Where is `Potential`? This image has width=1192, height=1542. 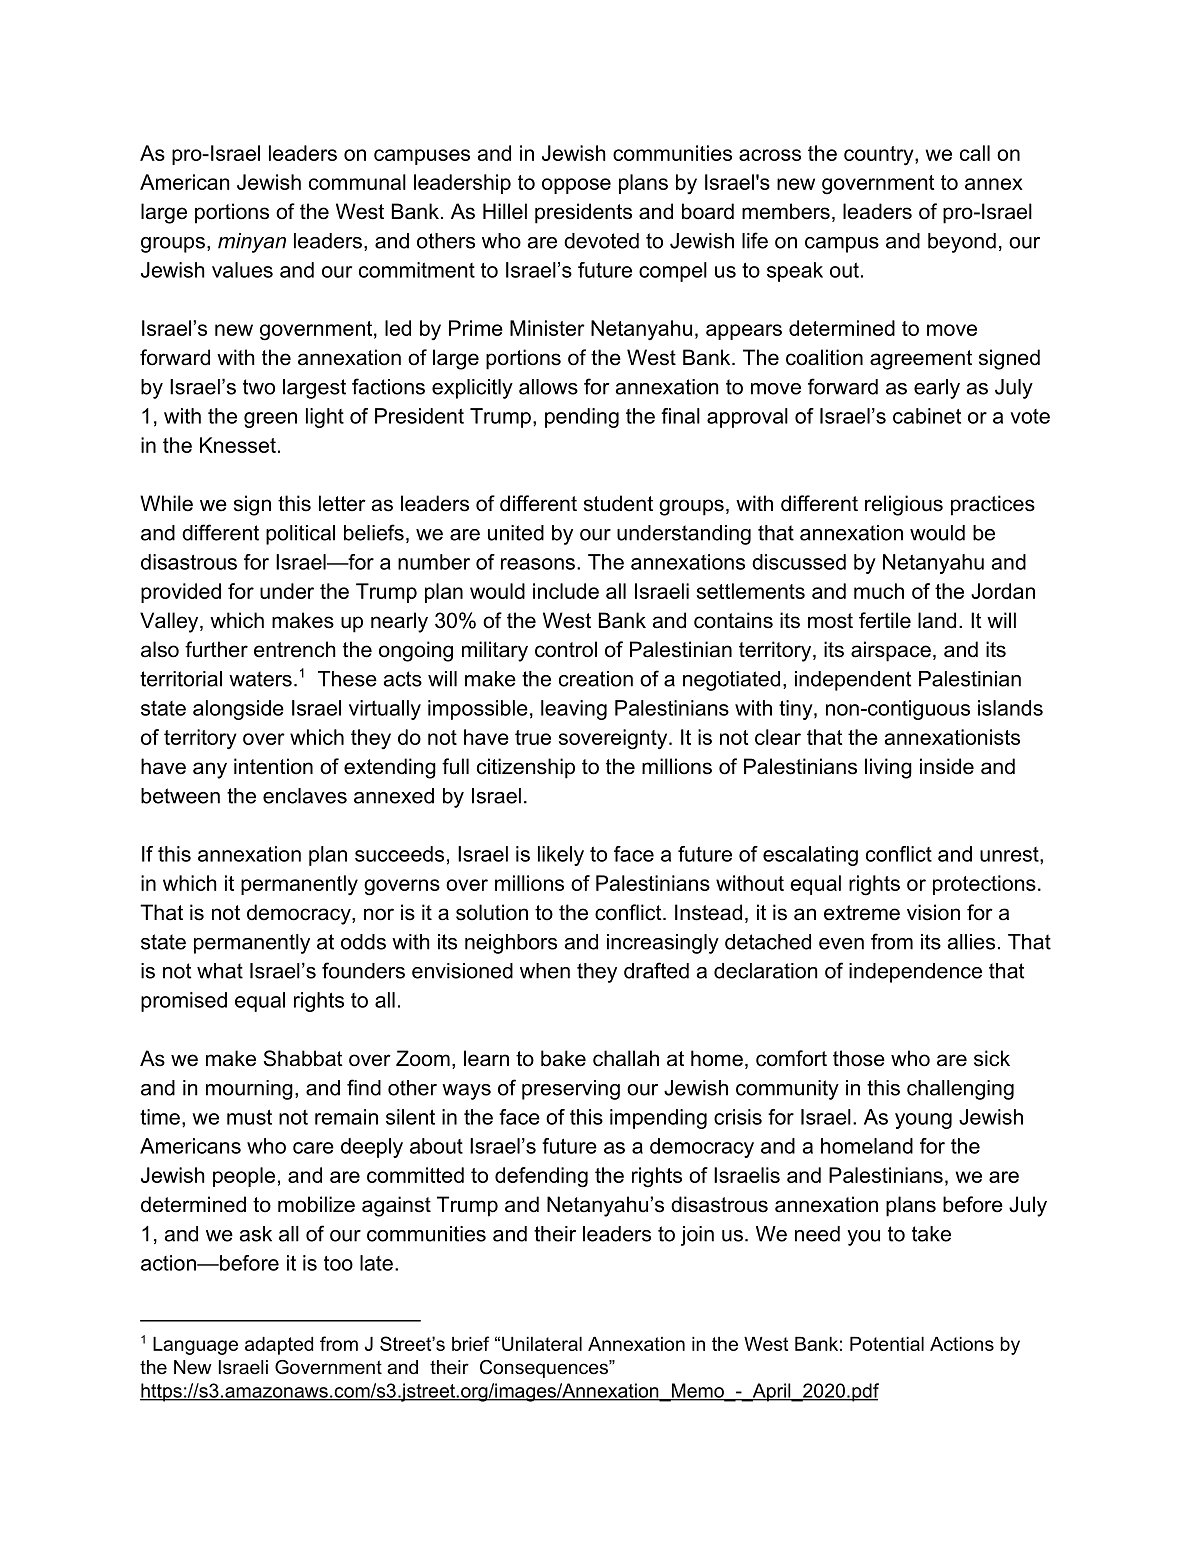 Potential is located at coordinates (887, 1344).
